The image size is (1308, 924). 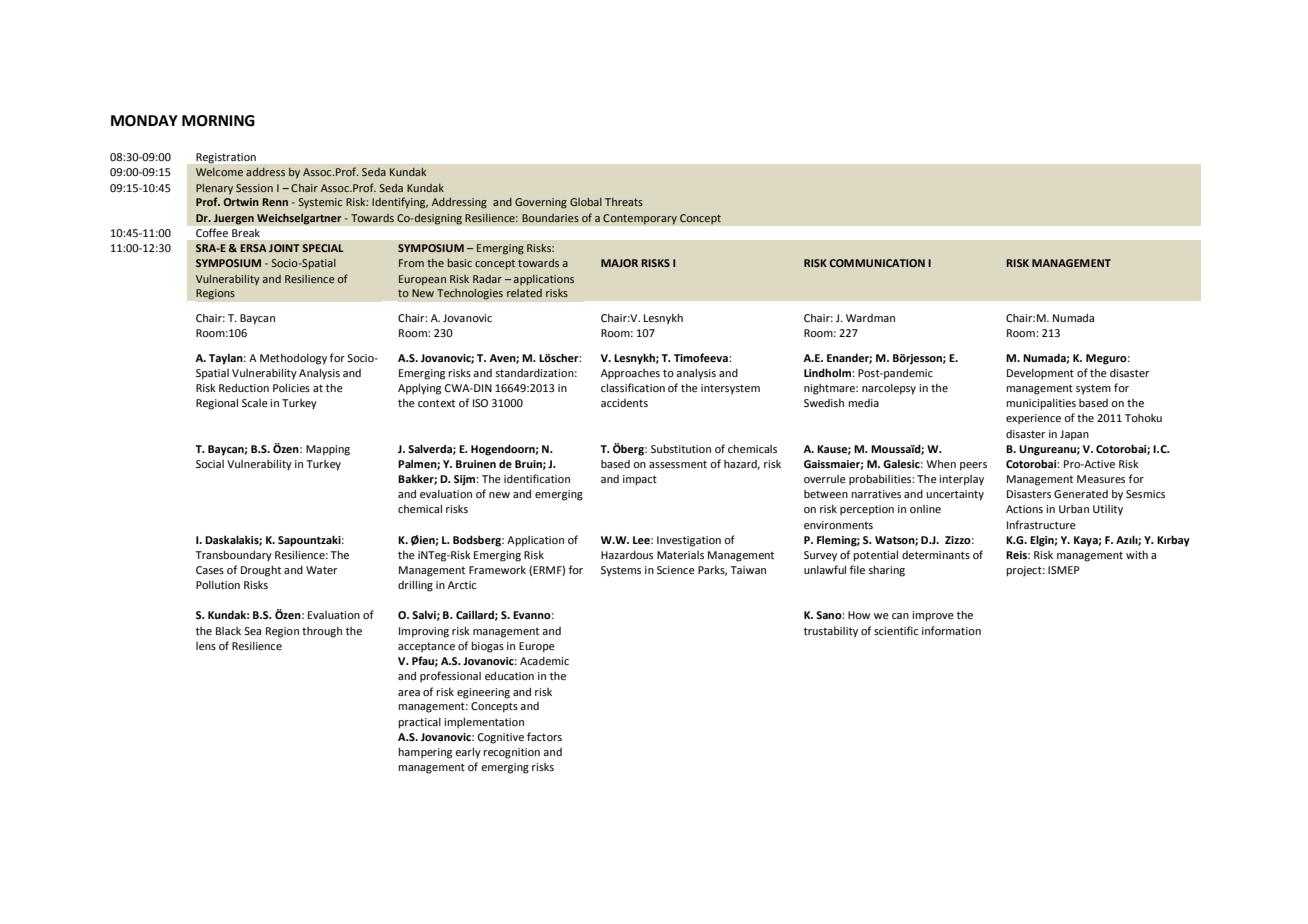 I want to click on Development, so click(x=1040, y=374).
